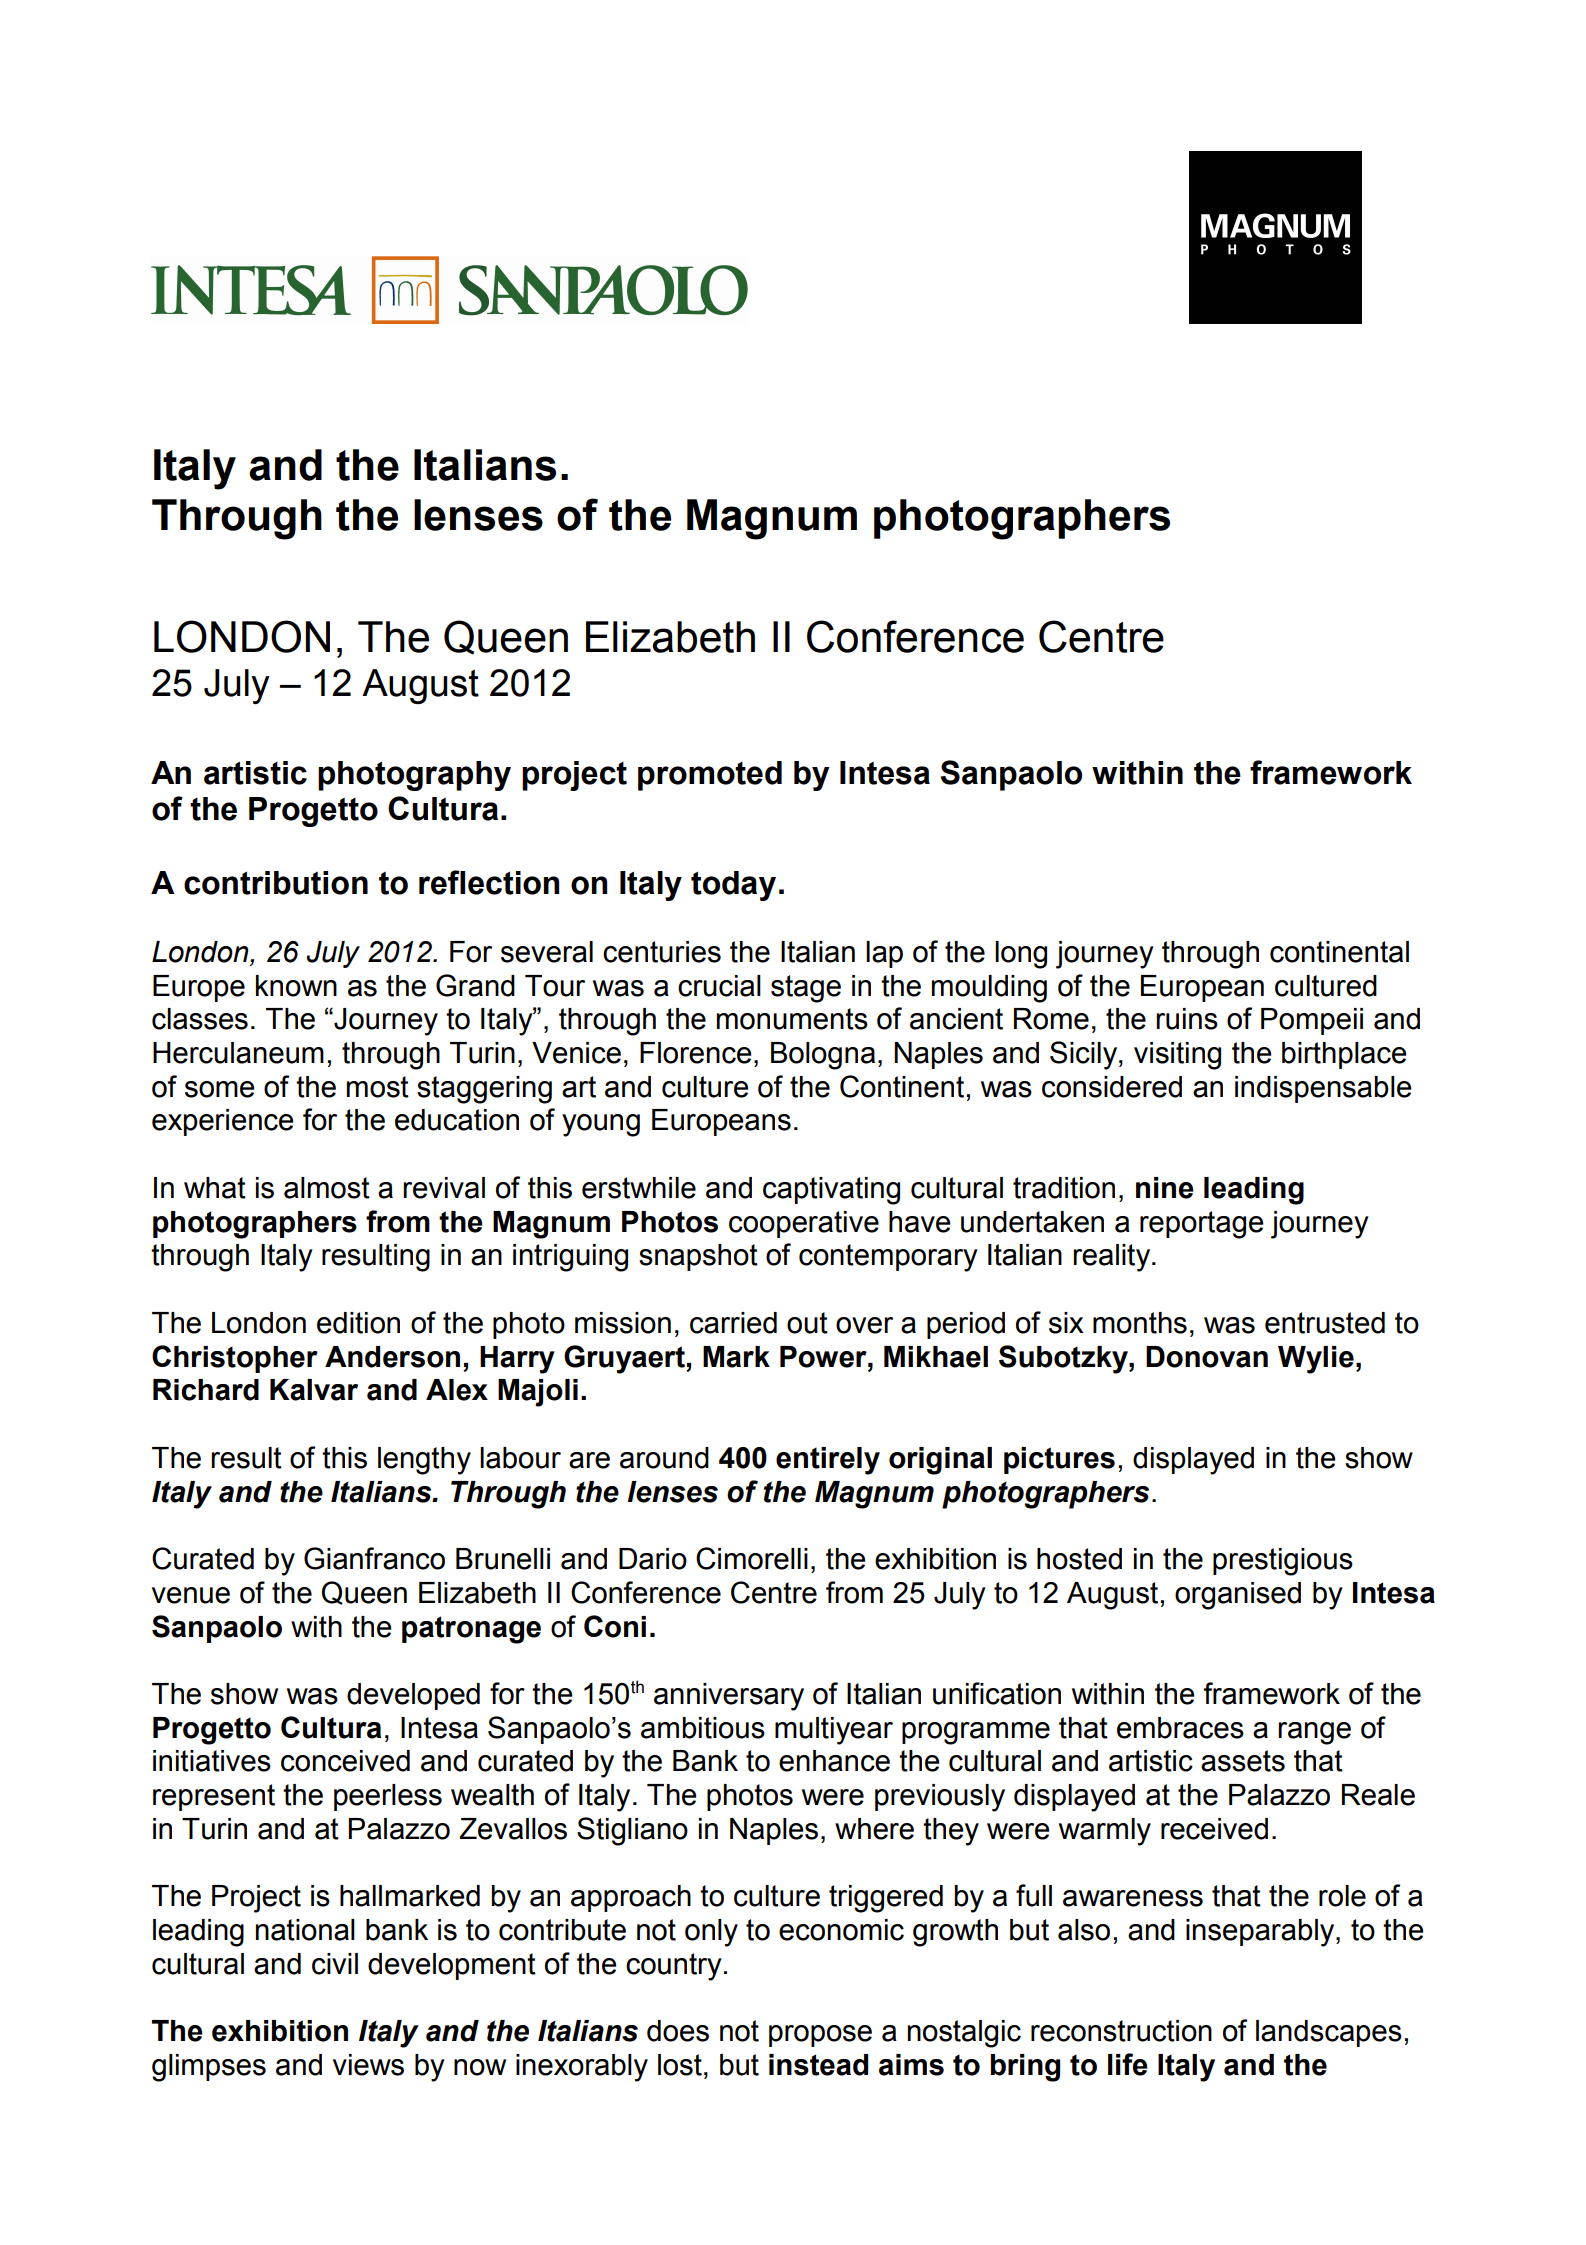 This screenshot has width=1586, height=2245. I want to click on Donovan, so click(1207, 1357).
